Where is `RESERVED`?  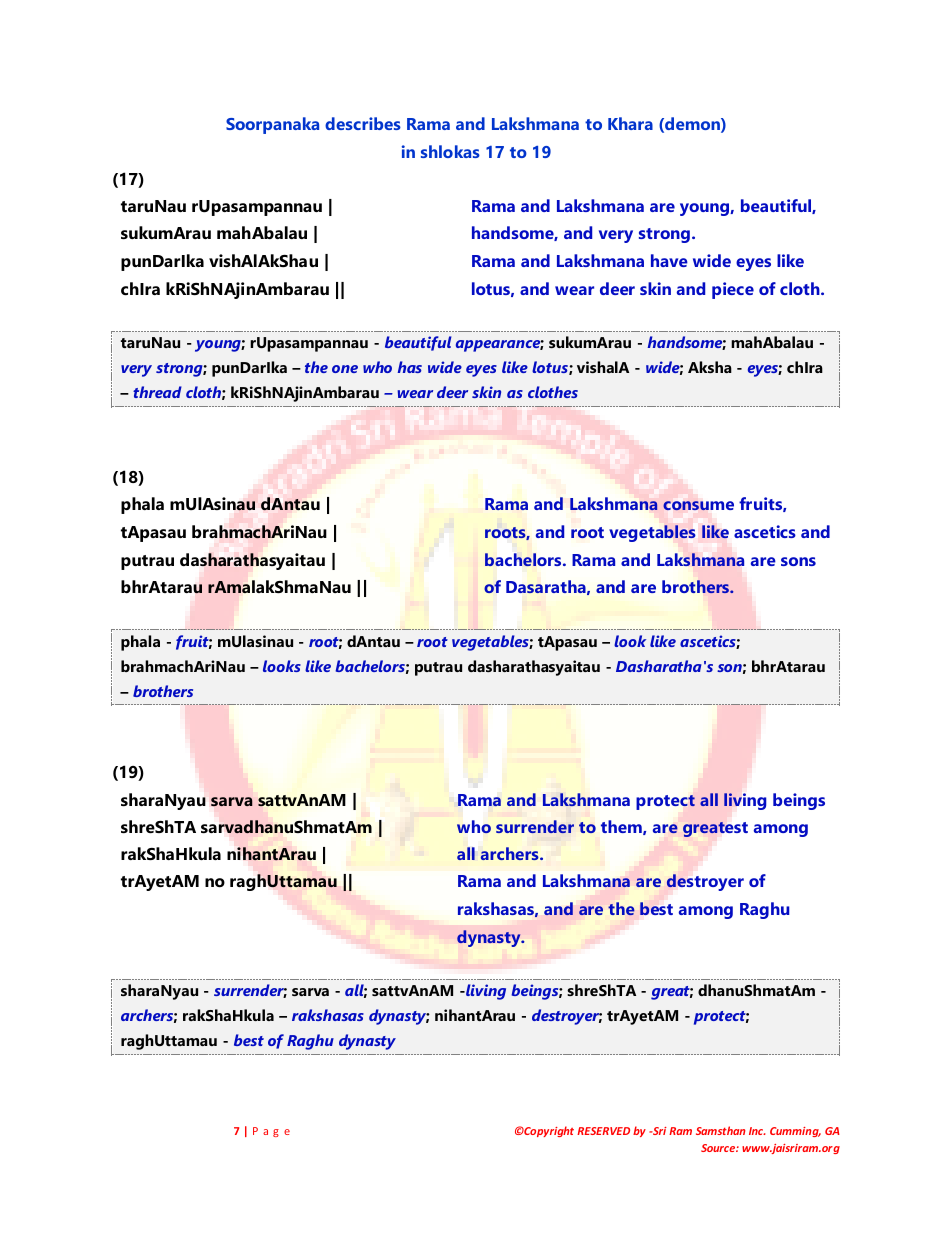
RESERVED is located at coordinates (603, 1131).
